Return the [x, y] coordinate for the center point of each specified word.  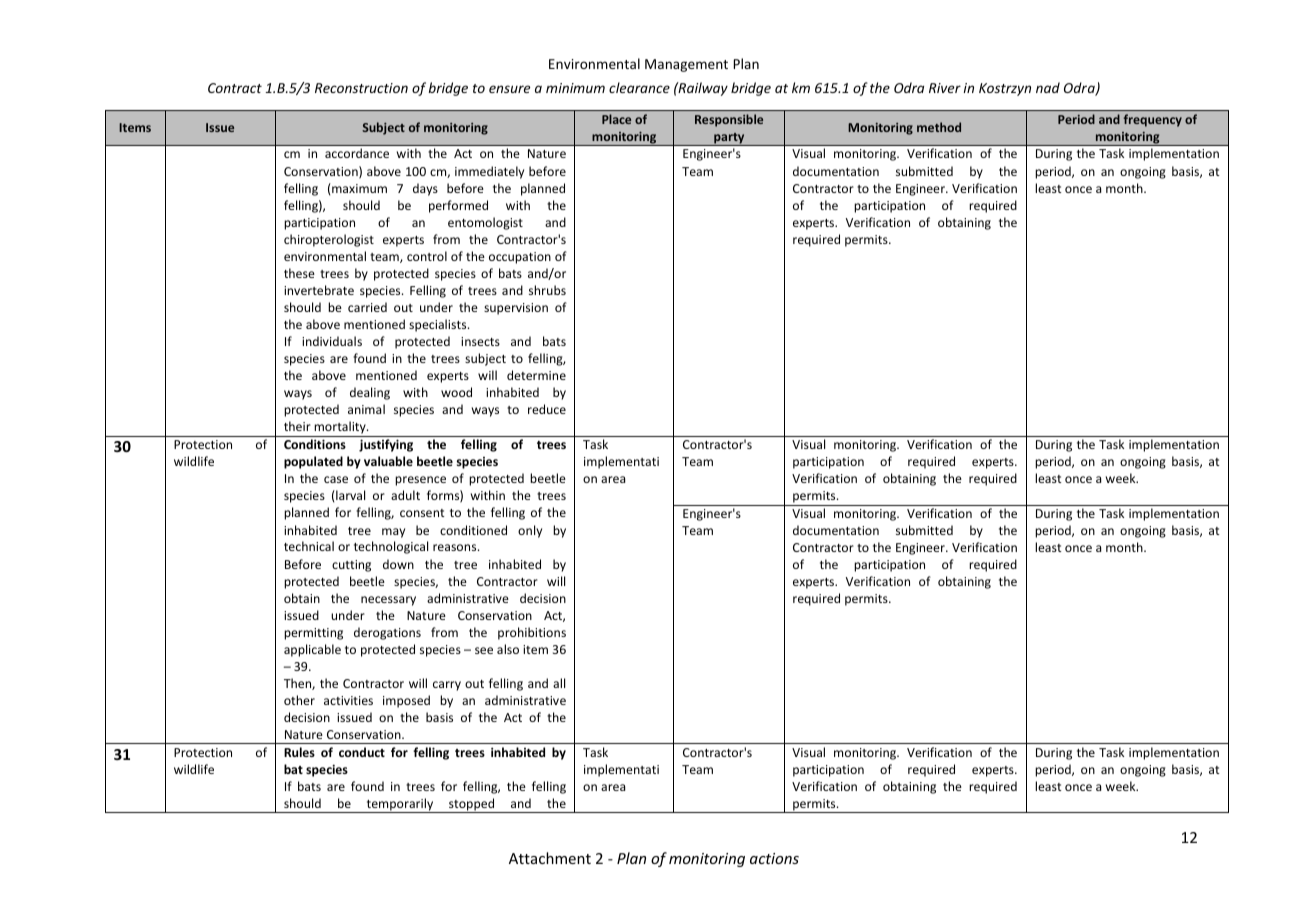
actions [774, 858]
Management [686, 65]
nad [1048, 87]
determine [536, 375]
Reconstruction [361, 88]
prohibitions [532, 633]
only [530, 531]
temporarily [400, 805]
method [939, 127]
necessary [388, 601]
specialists [439, 325]
